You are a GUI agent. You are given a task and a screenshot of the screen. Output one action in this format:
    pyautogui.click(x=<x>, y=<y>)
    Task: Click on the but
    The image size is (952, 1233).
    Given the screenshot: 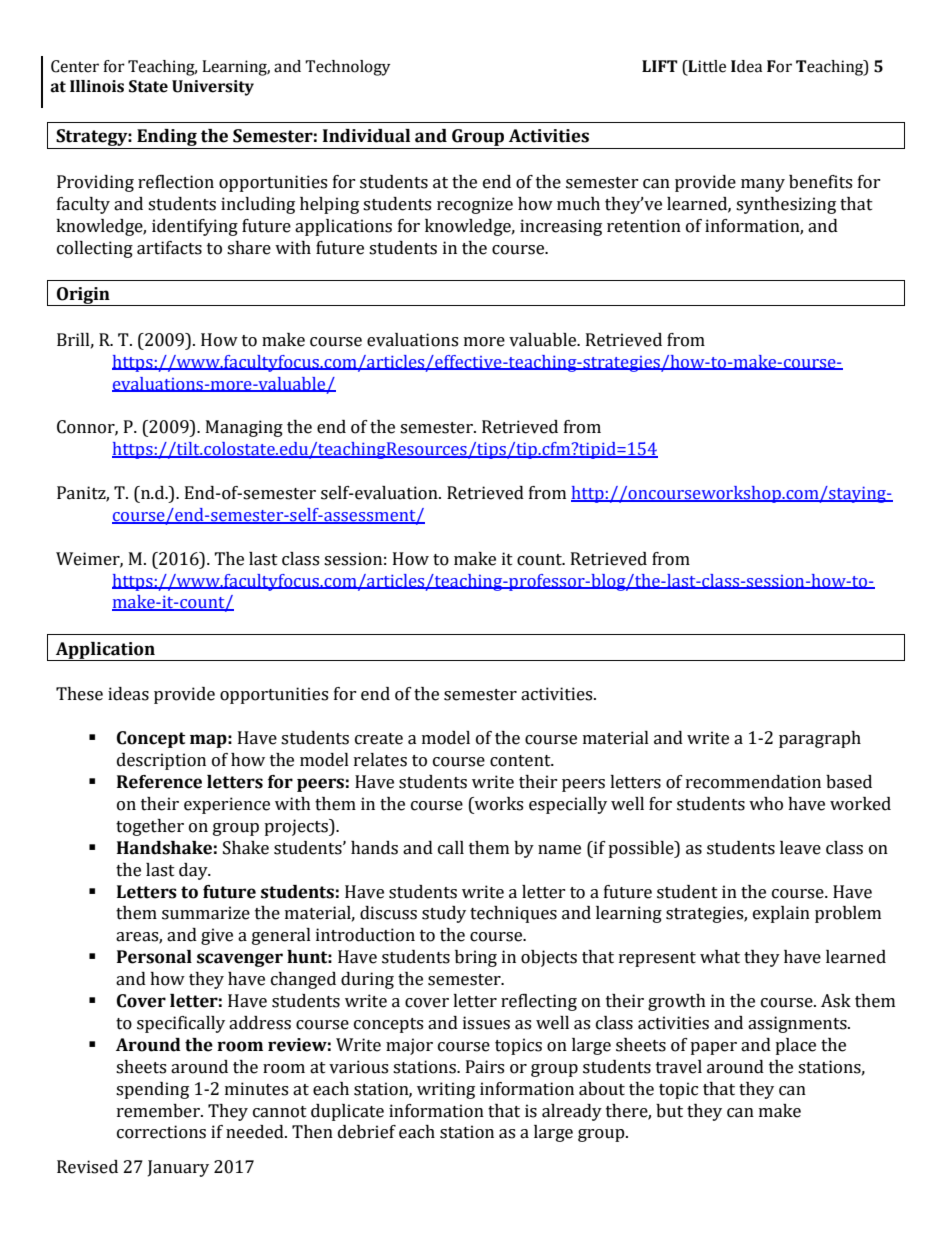 What is the action you would take?
    pyautogui.click(x=669, y=1111)
